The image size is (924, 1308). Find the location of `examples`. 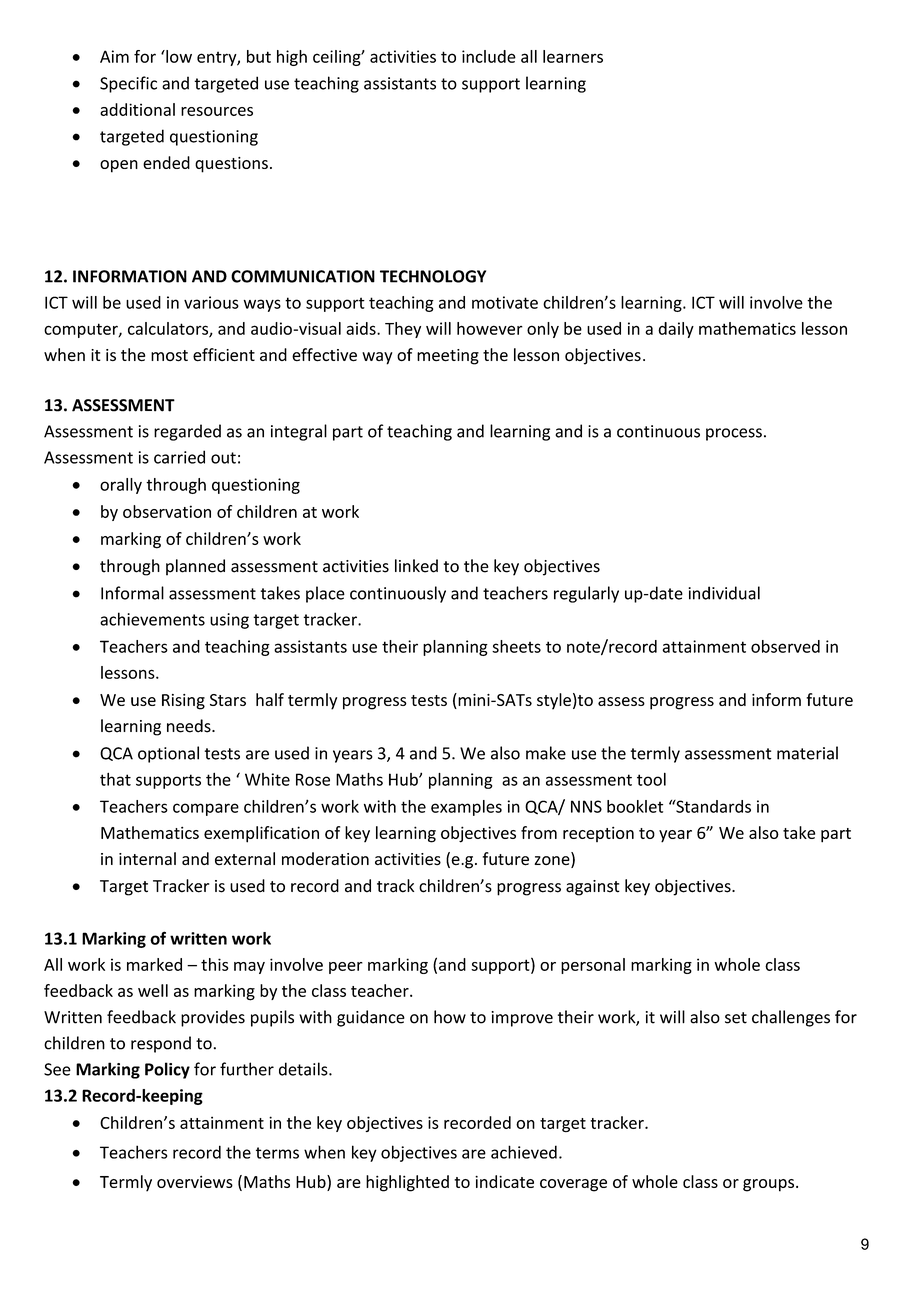

examples is located at coordinates (466, 808).
